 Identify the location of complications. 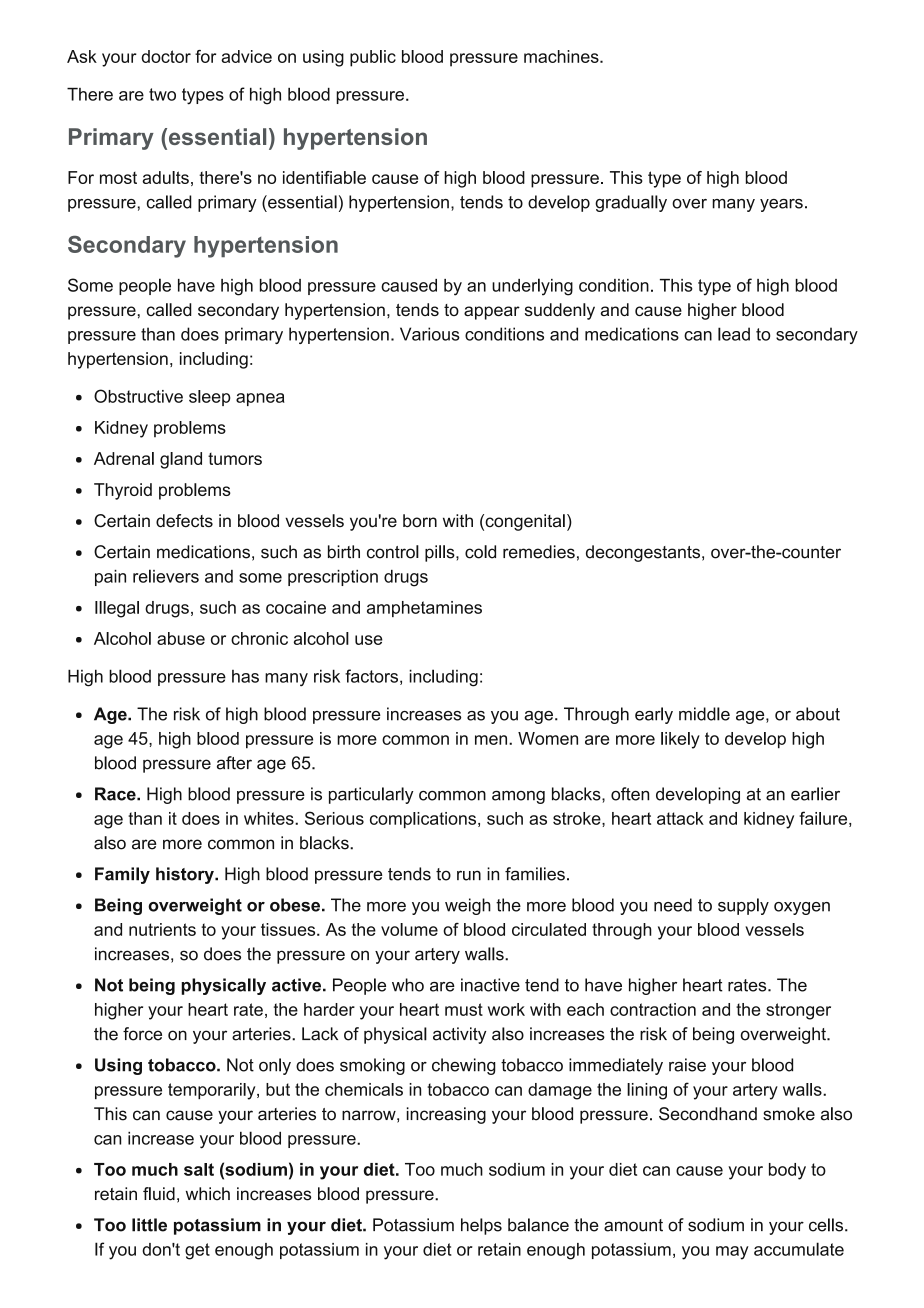
(424, 820).
